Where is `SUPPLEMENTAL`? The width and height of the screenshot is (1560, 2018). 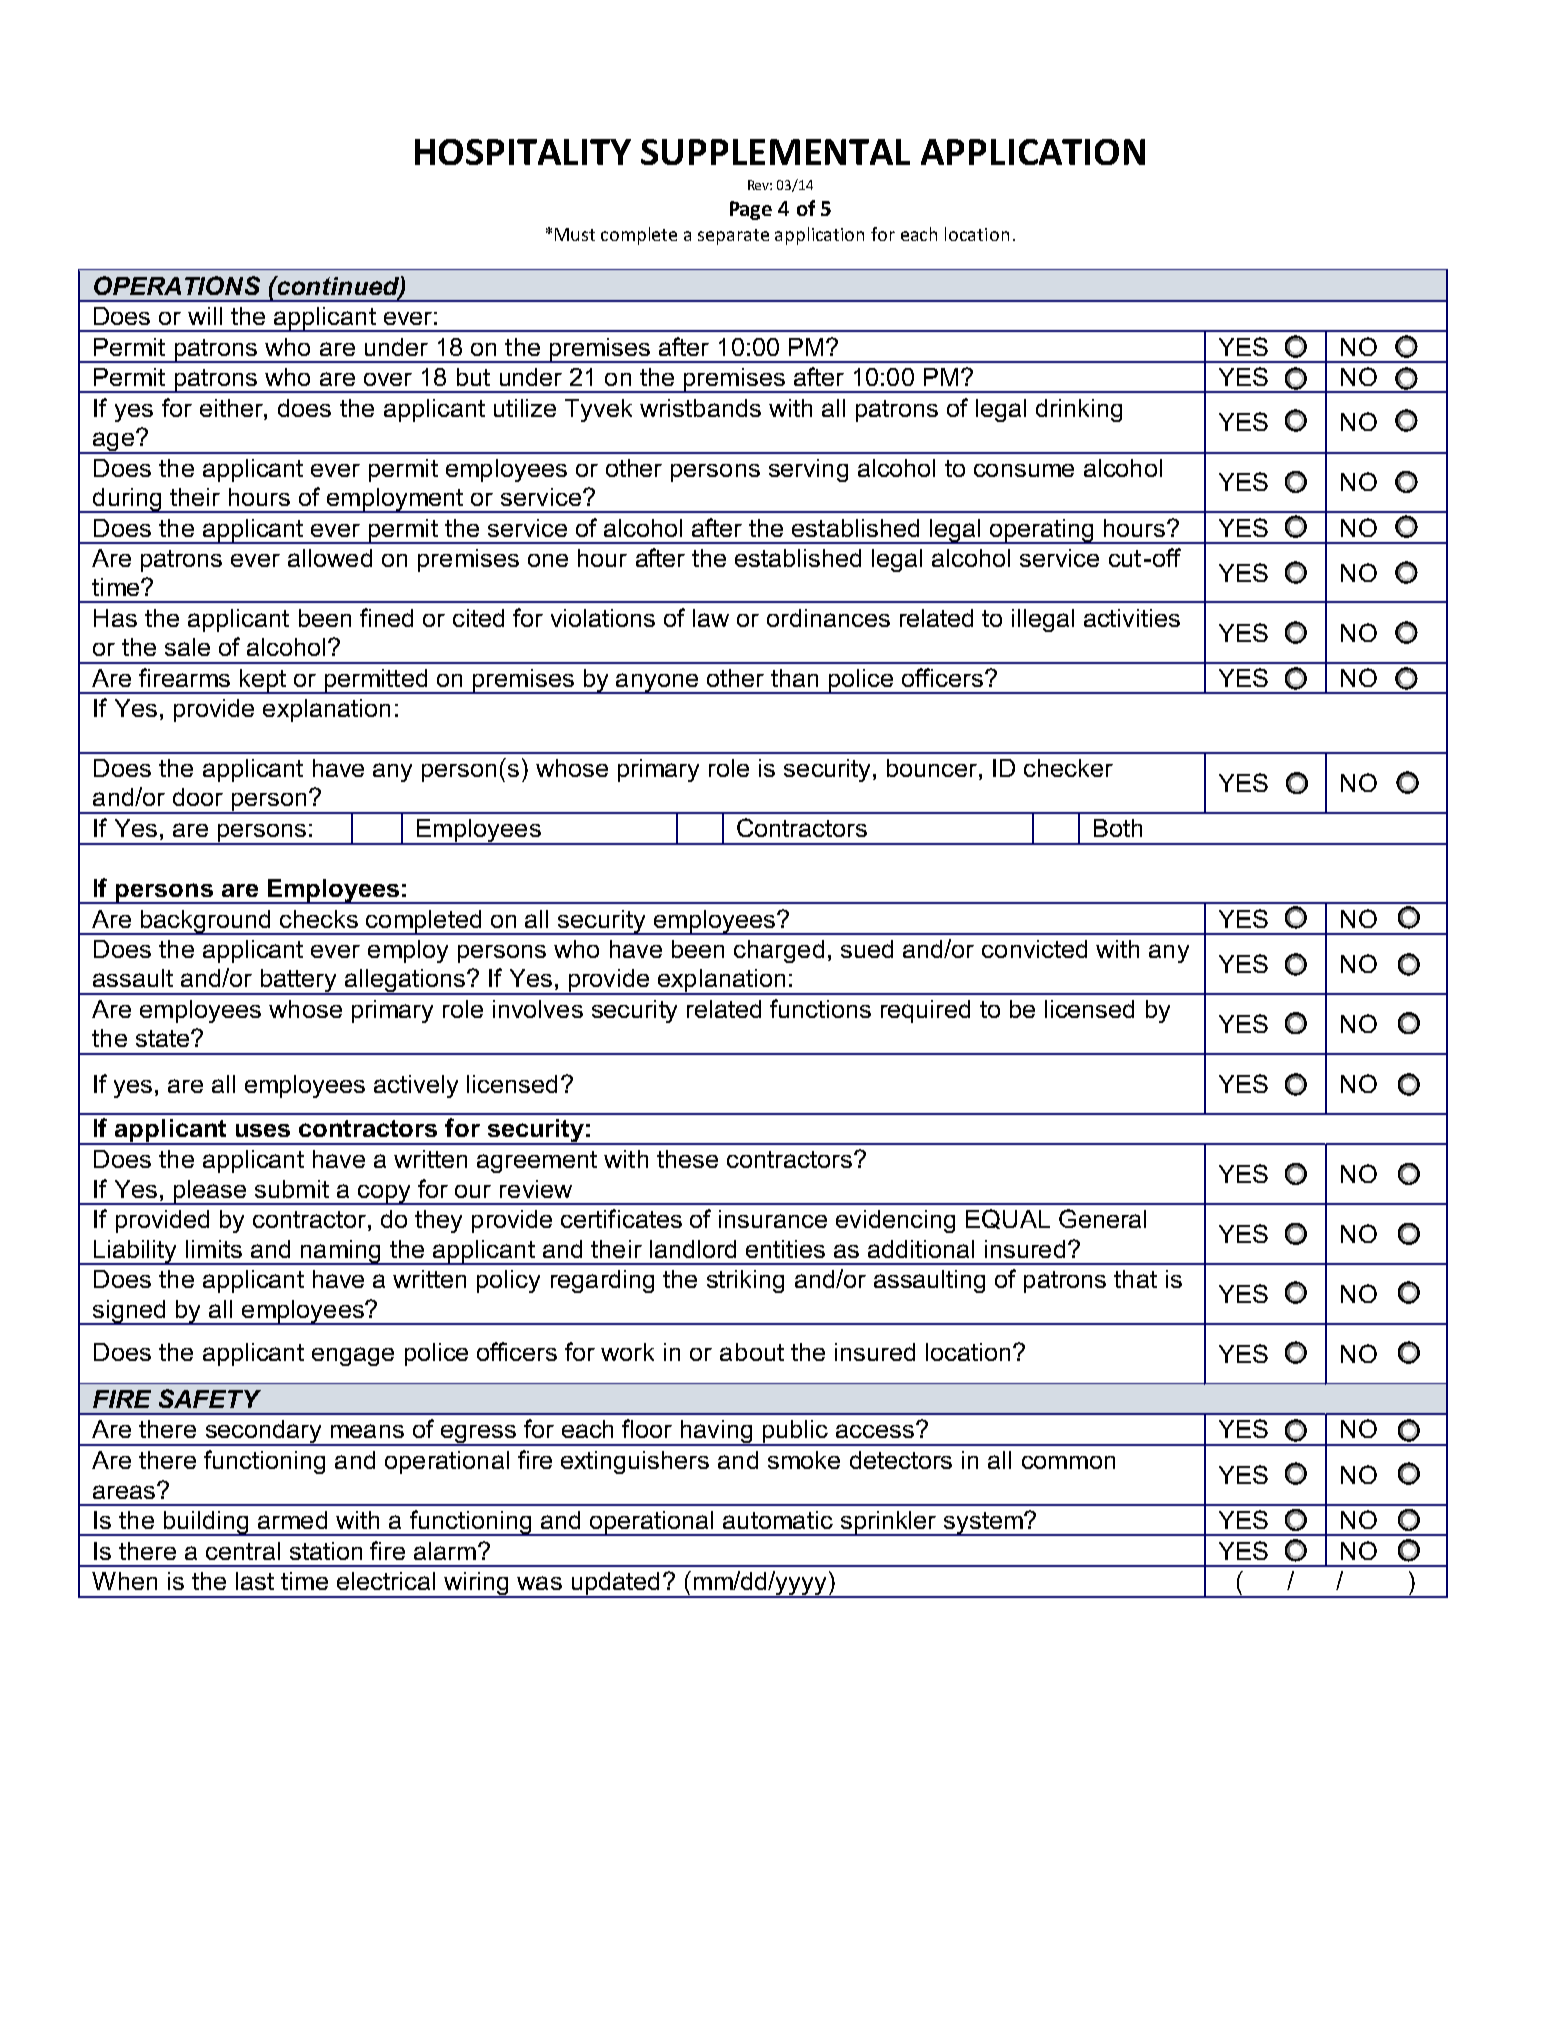
SUPPLEMENTAL is located at coordinates (775, 152).
